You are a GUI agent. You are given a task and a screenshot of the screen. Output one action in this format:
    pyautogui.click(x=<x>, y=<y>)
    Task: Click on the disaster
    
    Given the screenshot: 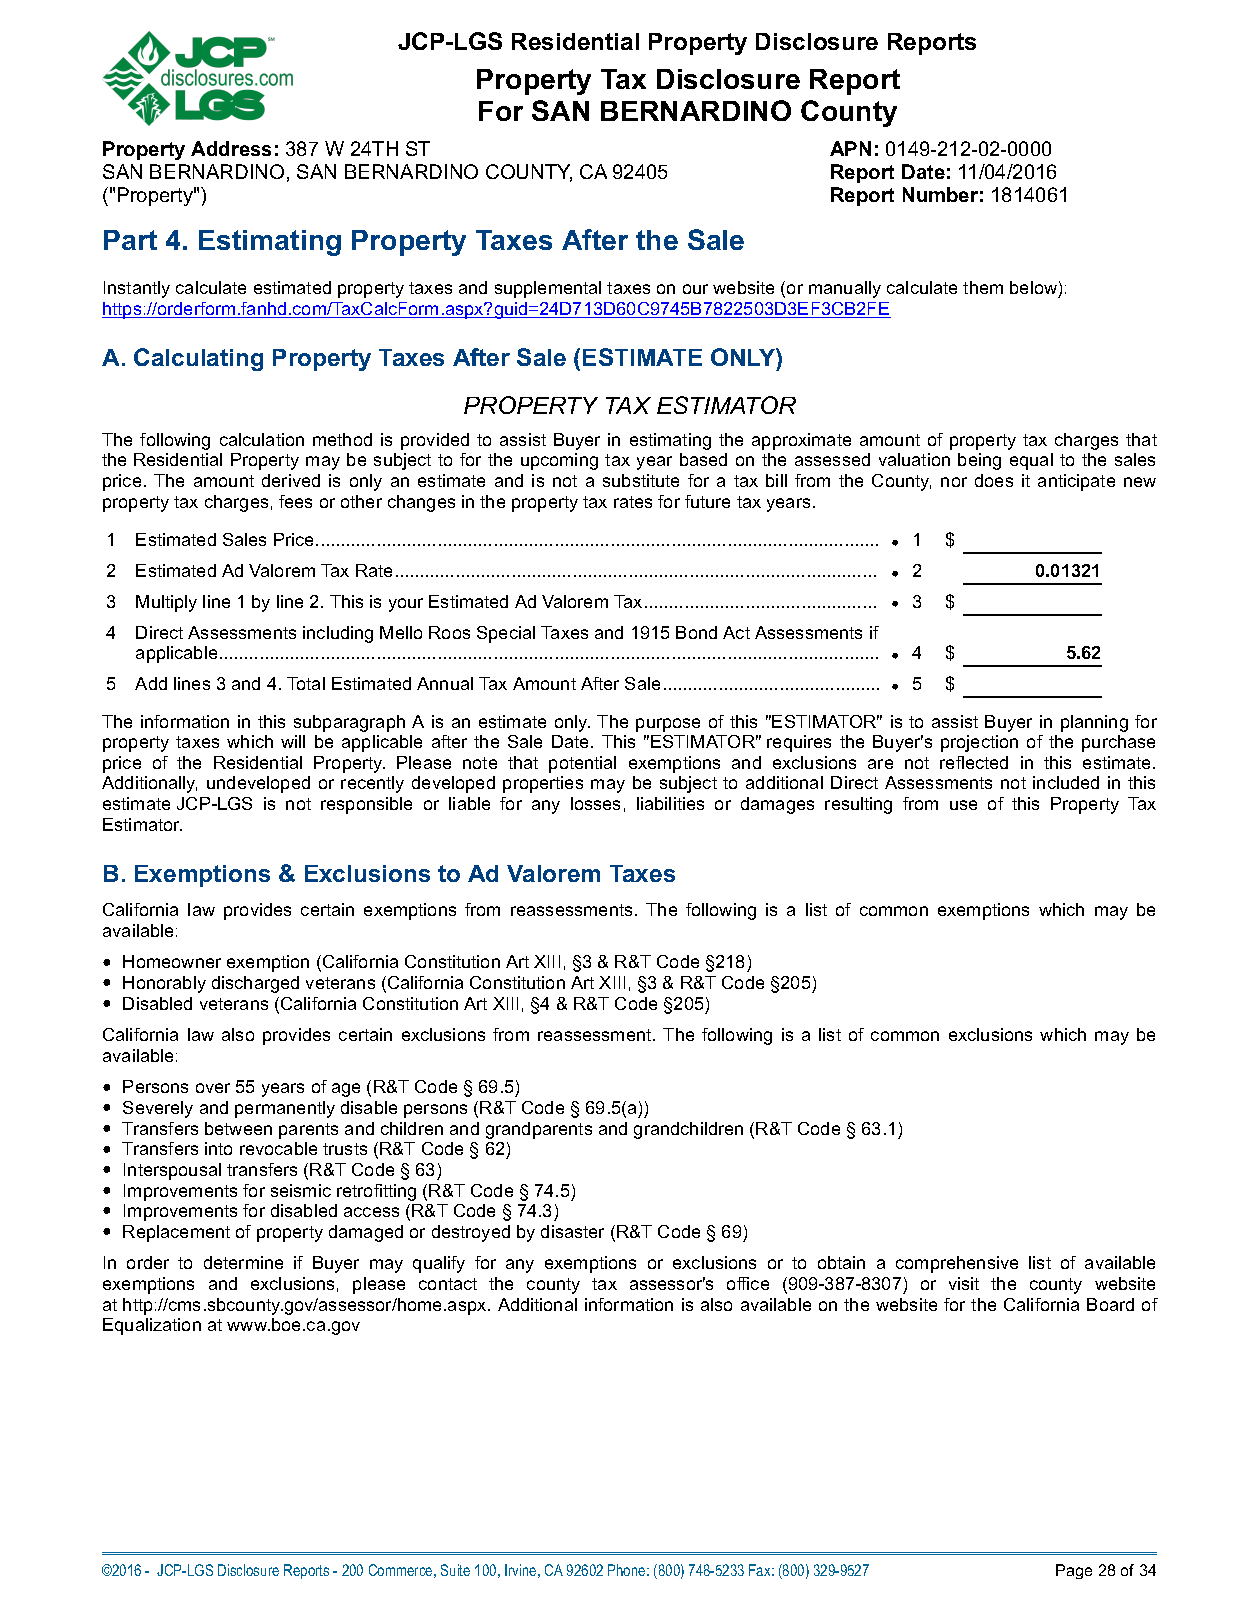 What is the action you would take?
    pyautogui.click(x=572, y=1231)
